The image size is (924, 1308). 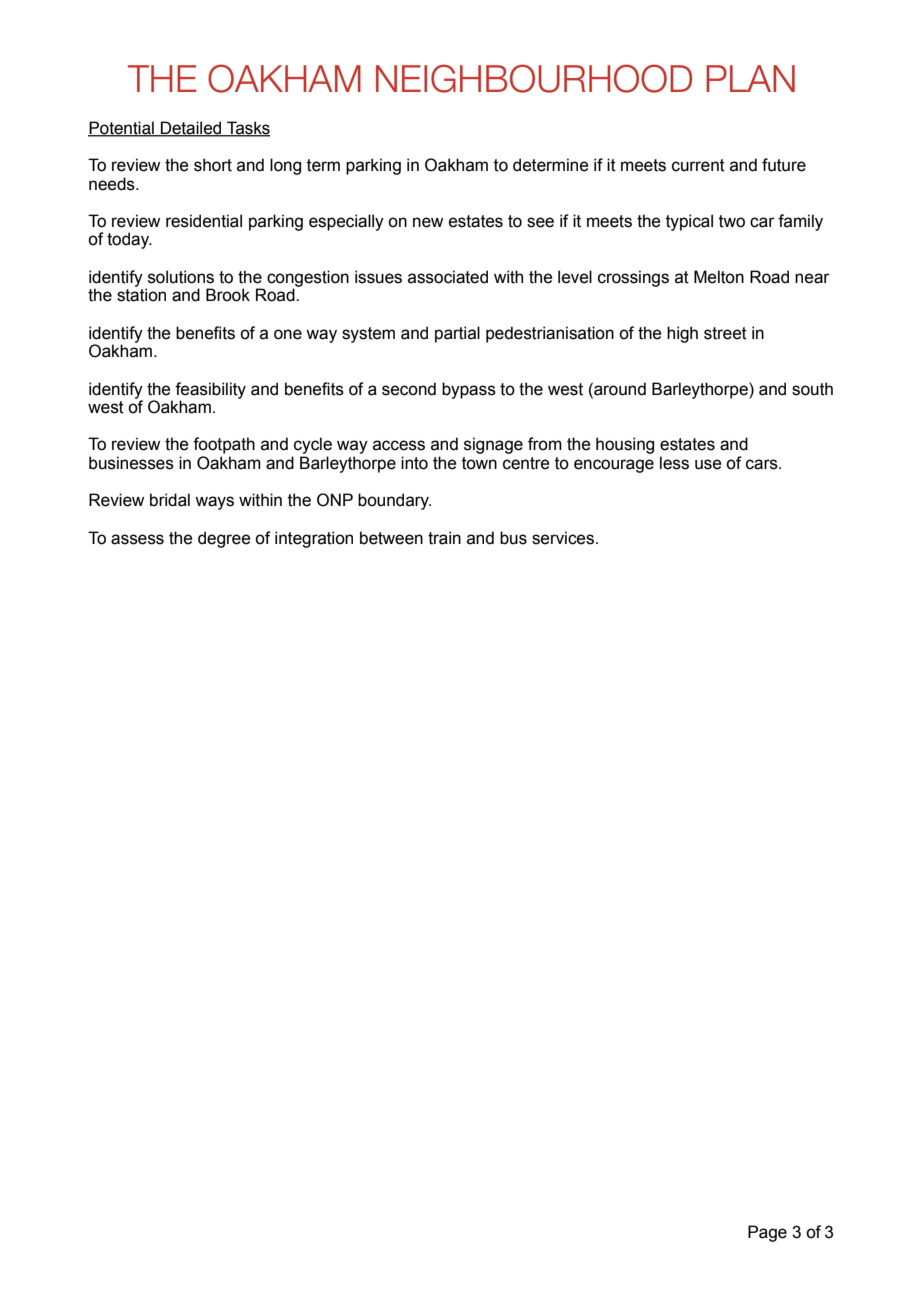 What do you see at coordinates (750, 78) in the screenshot?
I see `PLAN` at bounding box center [750, 78].
